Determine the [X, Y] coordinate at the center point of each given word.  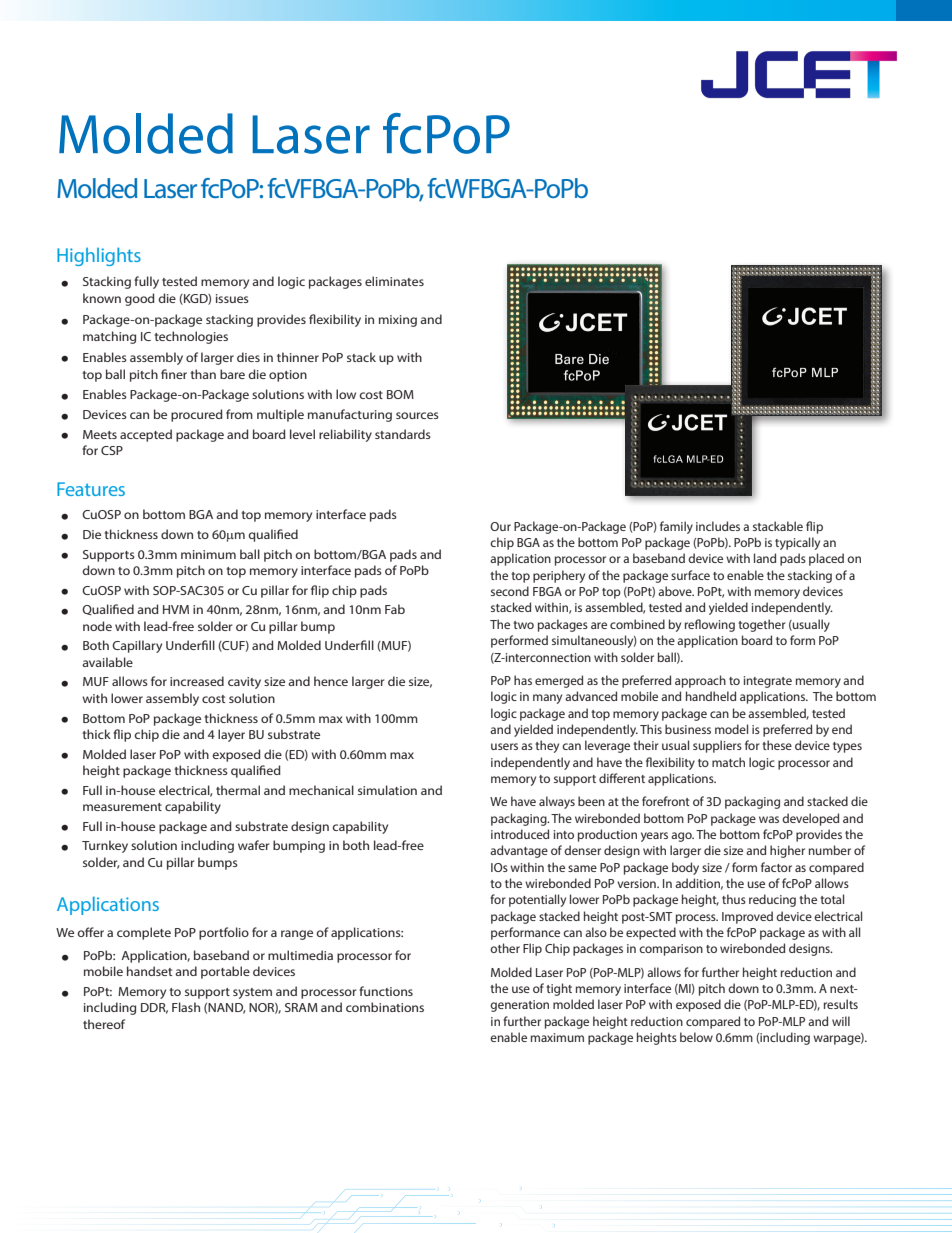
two [523, 625]
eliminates [394, 281]
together [762, 625]
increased [197, 681]
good [140, 299]
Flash [186, 1007]
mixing [398, 321]
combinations [385, 1007]
